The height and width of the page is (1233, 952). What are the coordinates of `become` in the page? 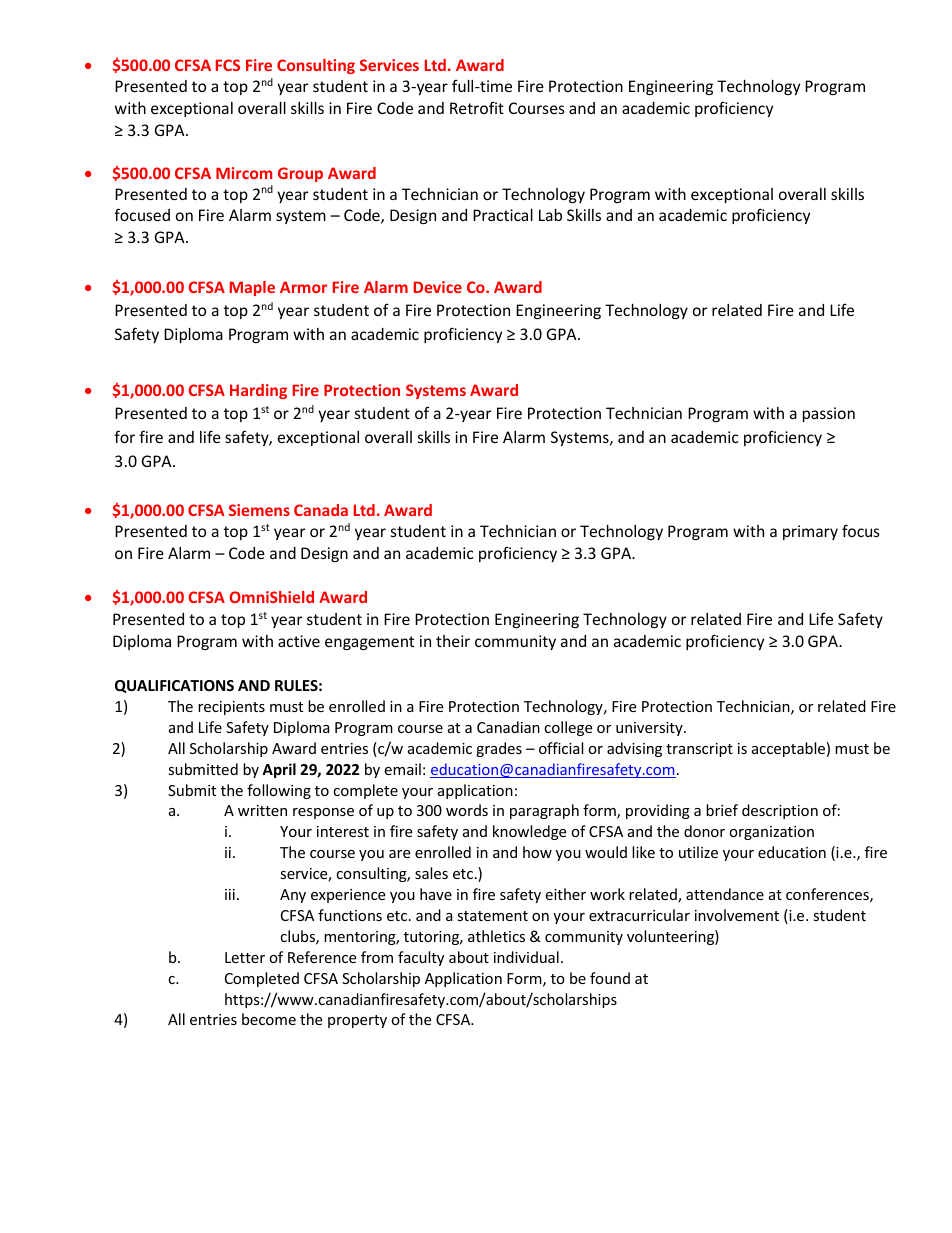 It's located at (269, 1019).
